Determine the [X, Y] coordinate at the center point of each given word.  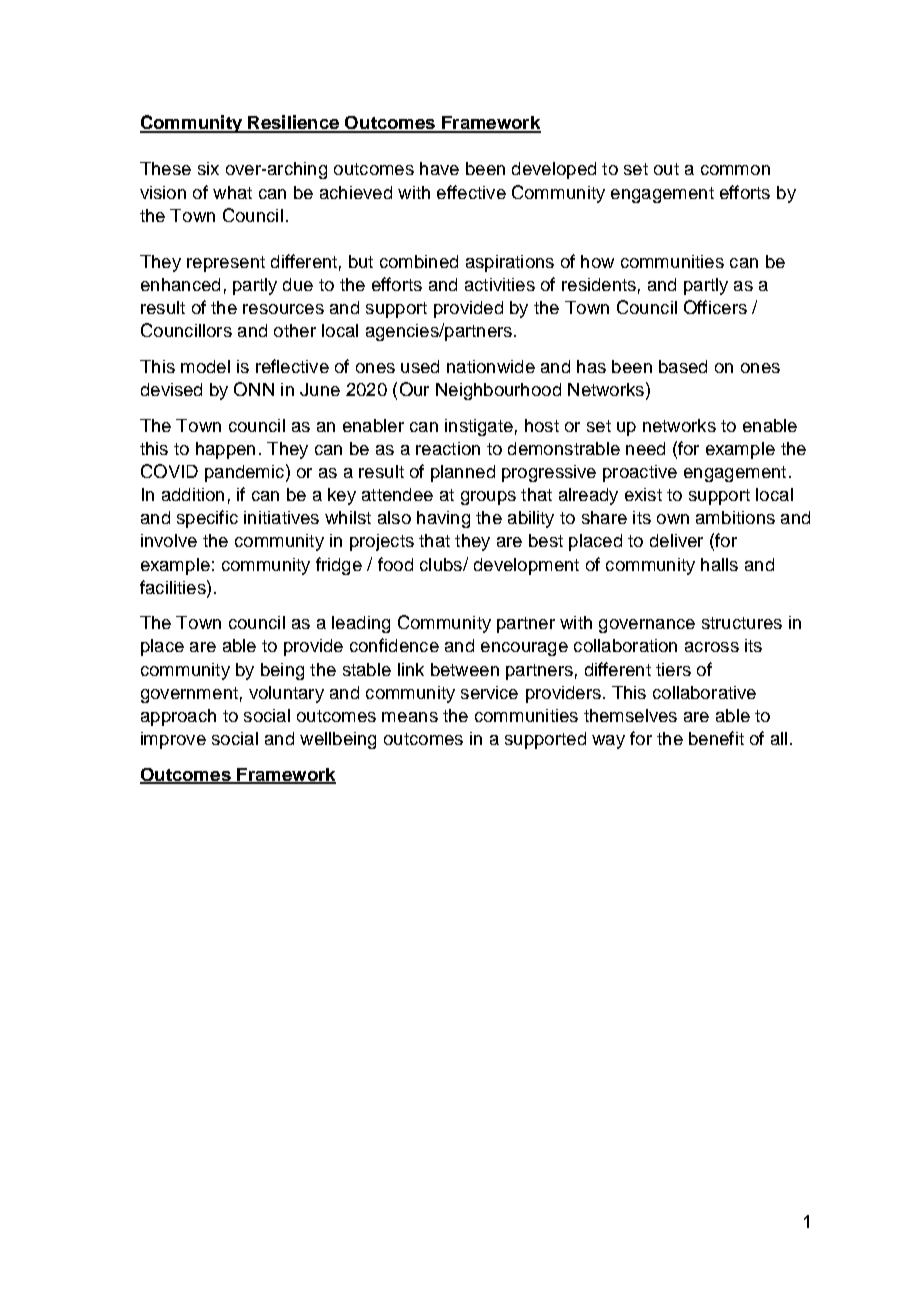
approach [178, 717]
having [443, 519]
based [683, 366]
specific [207, 519]
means [410, 717]
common [735, 170]
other [295, 330]
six [208, 168]
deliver [676, 540]
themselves [630, 715]
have [439, 168]
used [420, 366]
